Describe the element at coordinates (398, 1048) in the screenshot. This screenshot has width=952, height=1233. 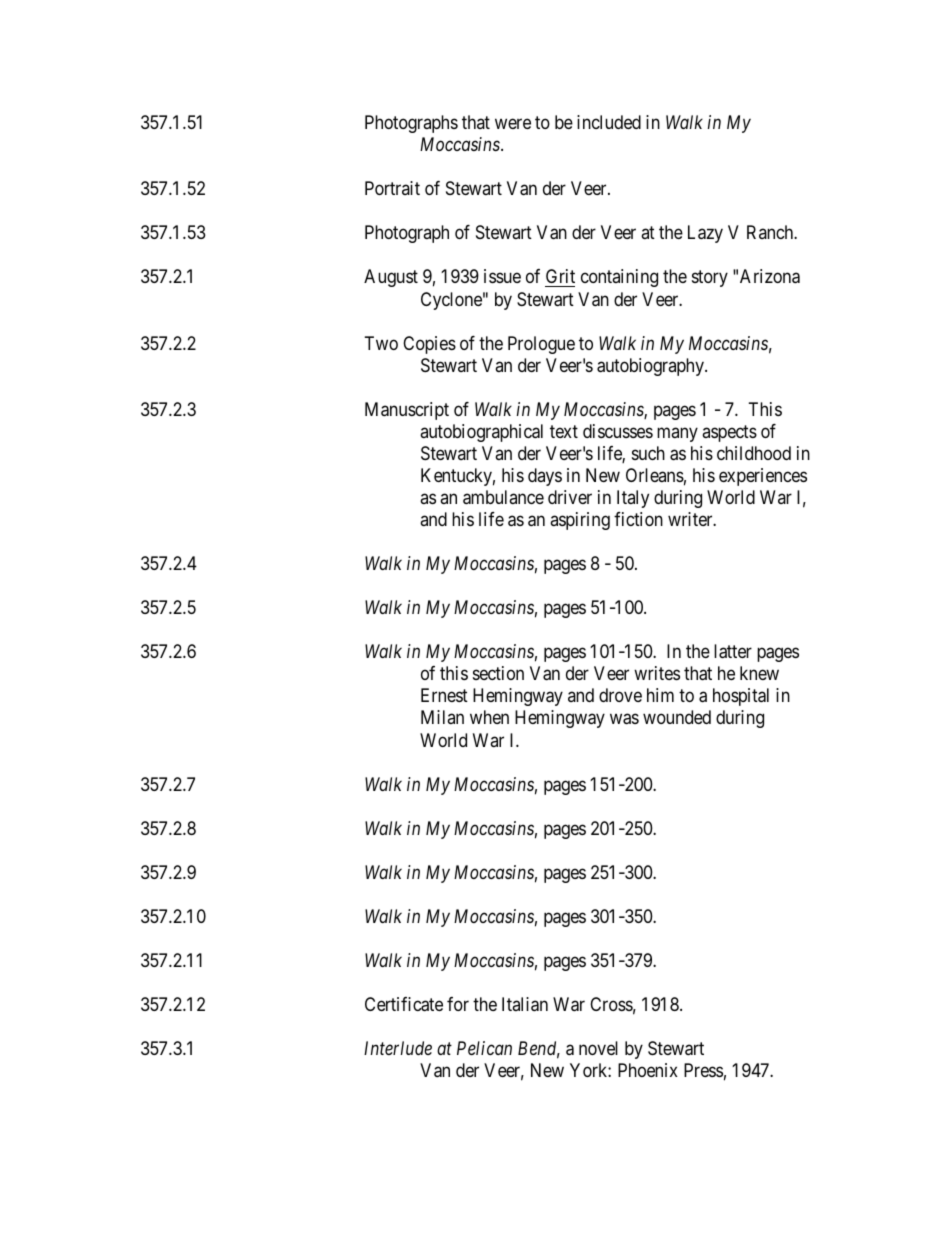
I see `Interlude` at that location.
